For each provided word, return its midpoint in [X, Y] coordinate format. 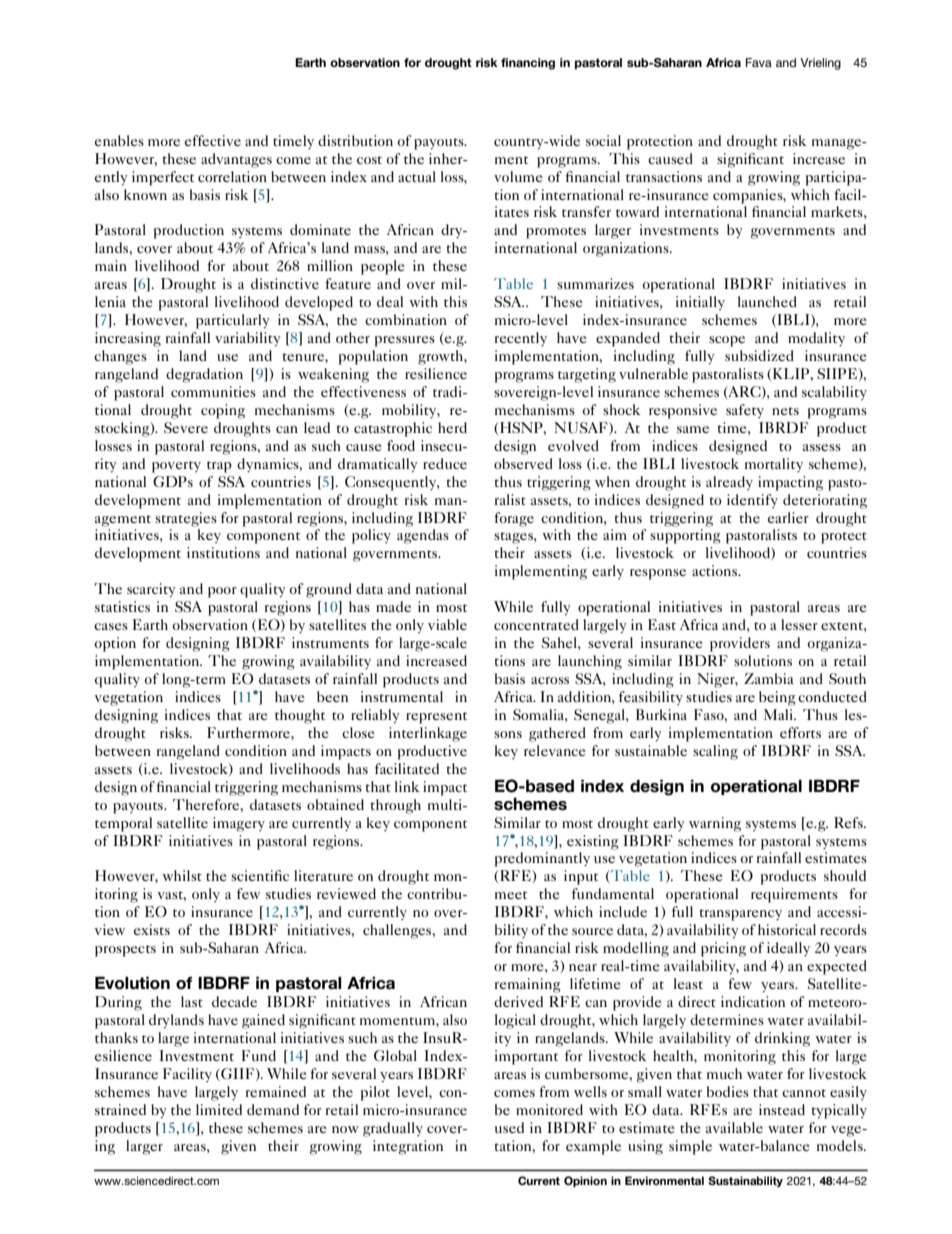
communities [213, 391]
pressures [405, 341]
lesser [799, 624]
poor [222, 592]
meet [511, 895]
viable [447, 624]
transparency [741, 915]
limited [219, 1109]
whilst [182, 875]
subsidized [759, 355]
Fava [759, 62]
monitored [549, 1109]
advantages [236, 160]
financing [528, 64]
